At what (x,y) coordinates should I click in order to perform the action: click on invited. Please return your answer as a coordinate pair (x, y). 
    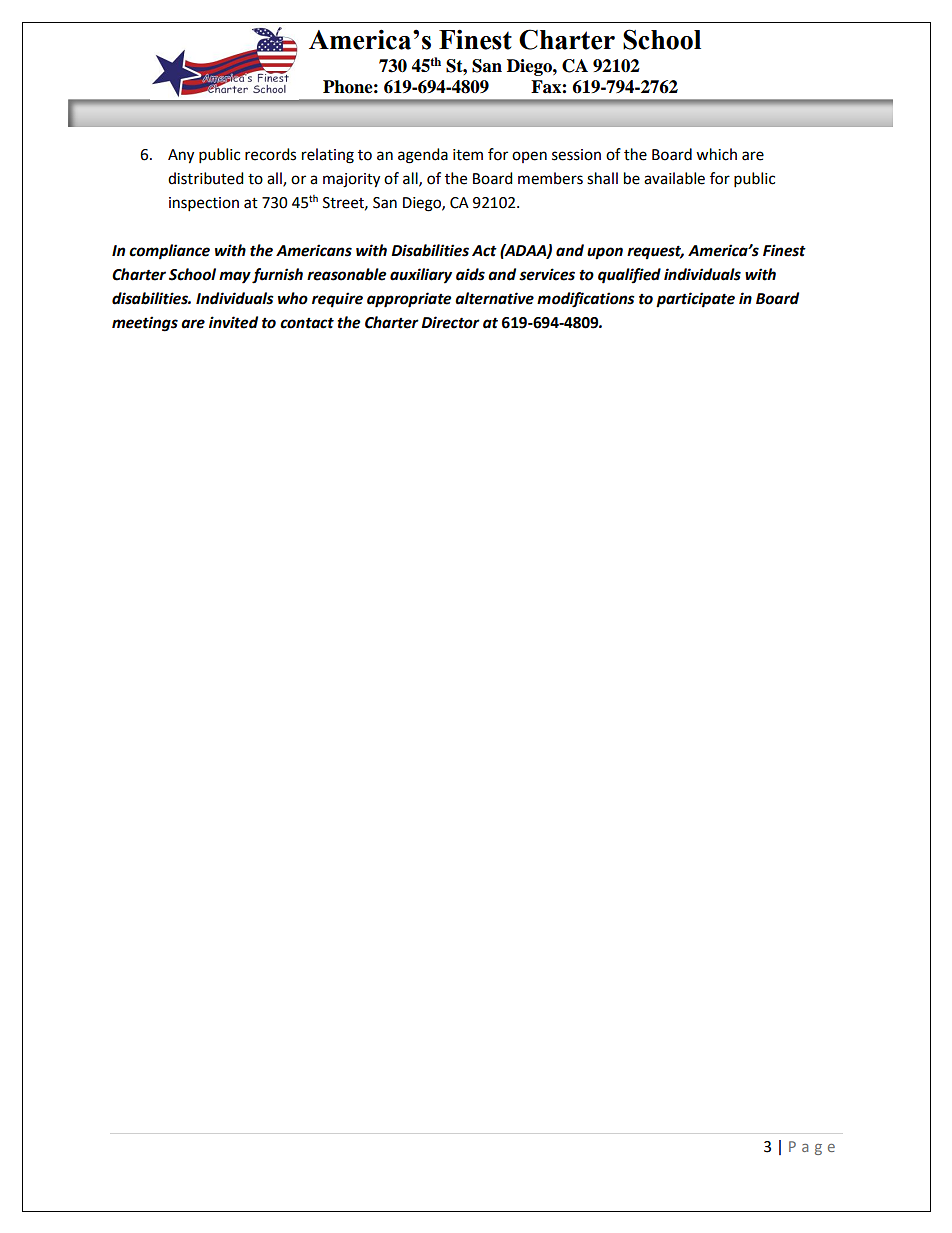
    Looking at the image, I should click on (233, 322).
